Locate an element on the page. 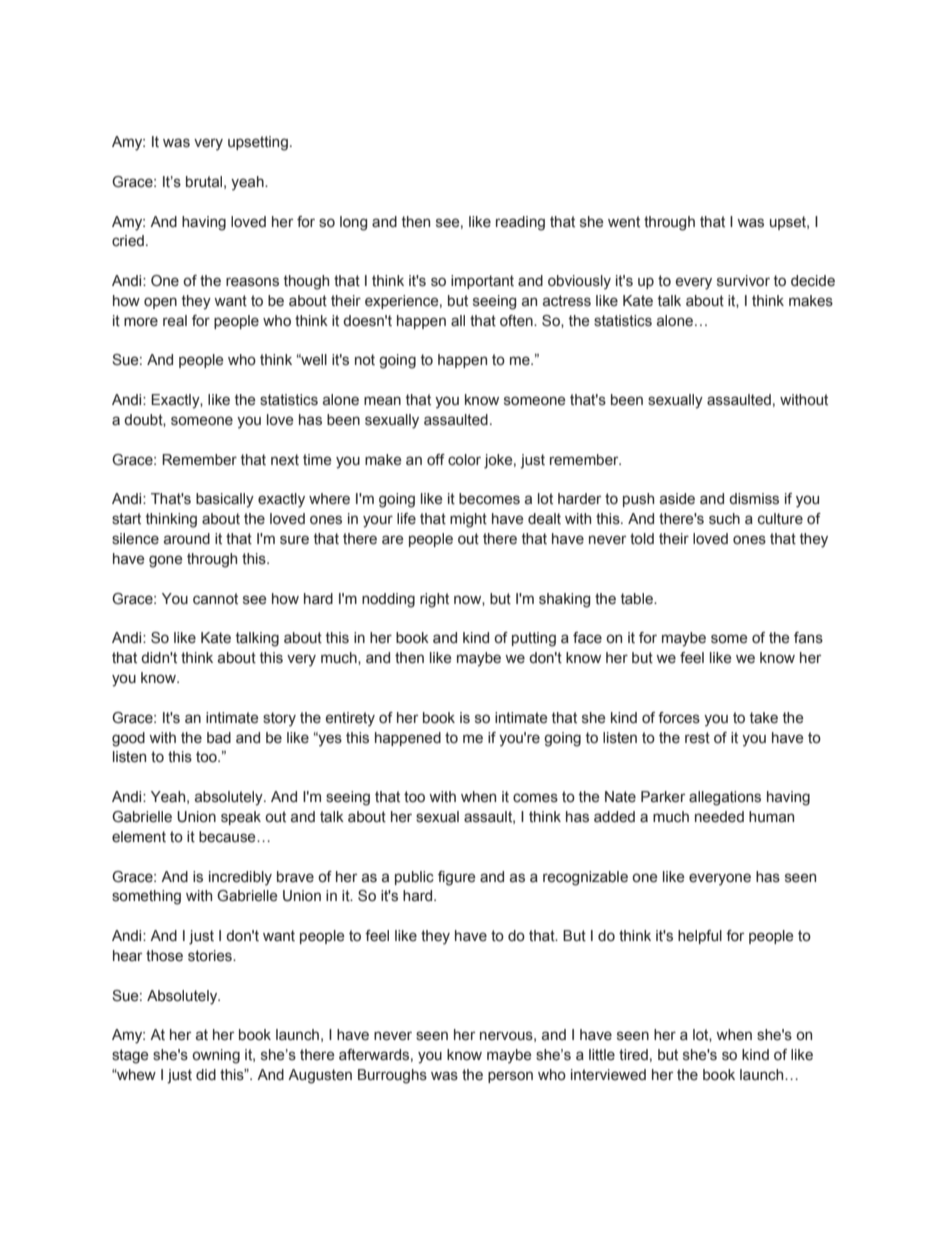  tired is located at coordinates (633, 1055).
